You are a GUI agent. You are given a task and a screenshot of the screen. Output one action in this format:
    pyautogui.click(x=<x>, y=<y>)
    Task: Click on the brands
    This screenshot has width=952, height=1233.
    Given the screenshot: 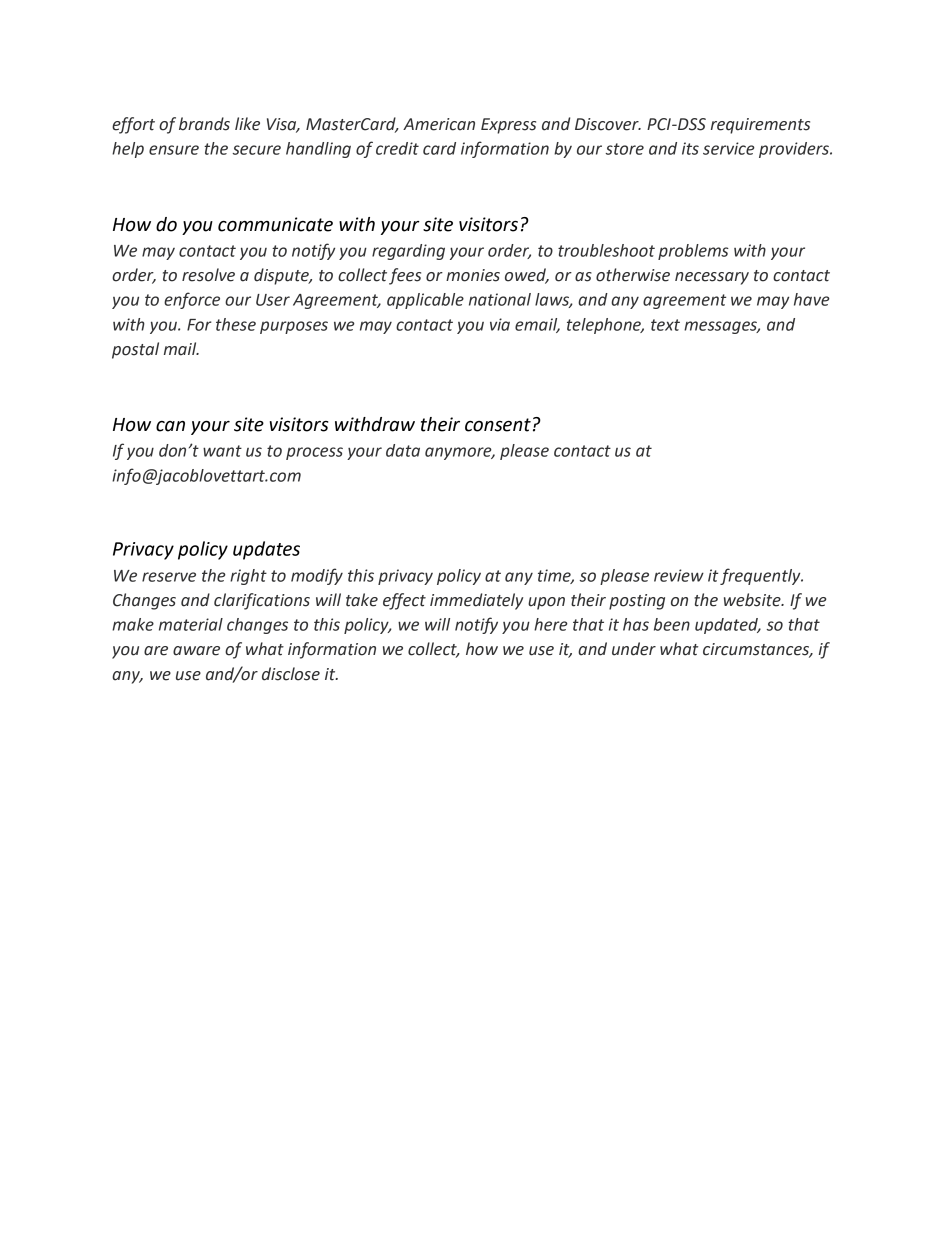 What is the action you would take?
    pyautogui.click(x=204, y=124)
